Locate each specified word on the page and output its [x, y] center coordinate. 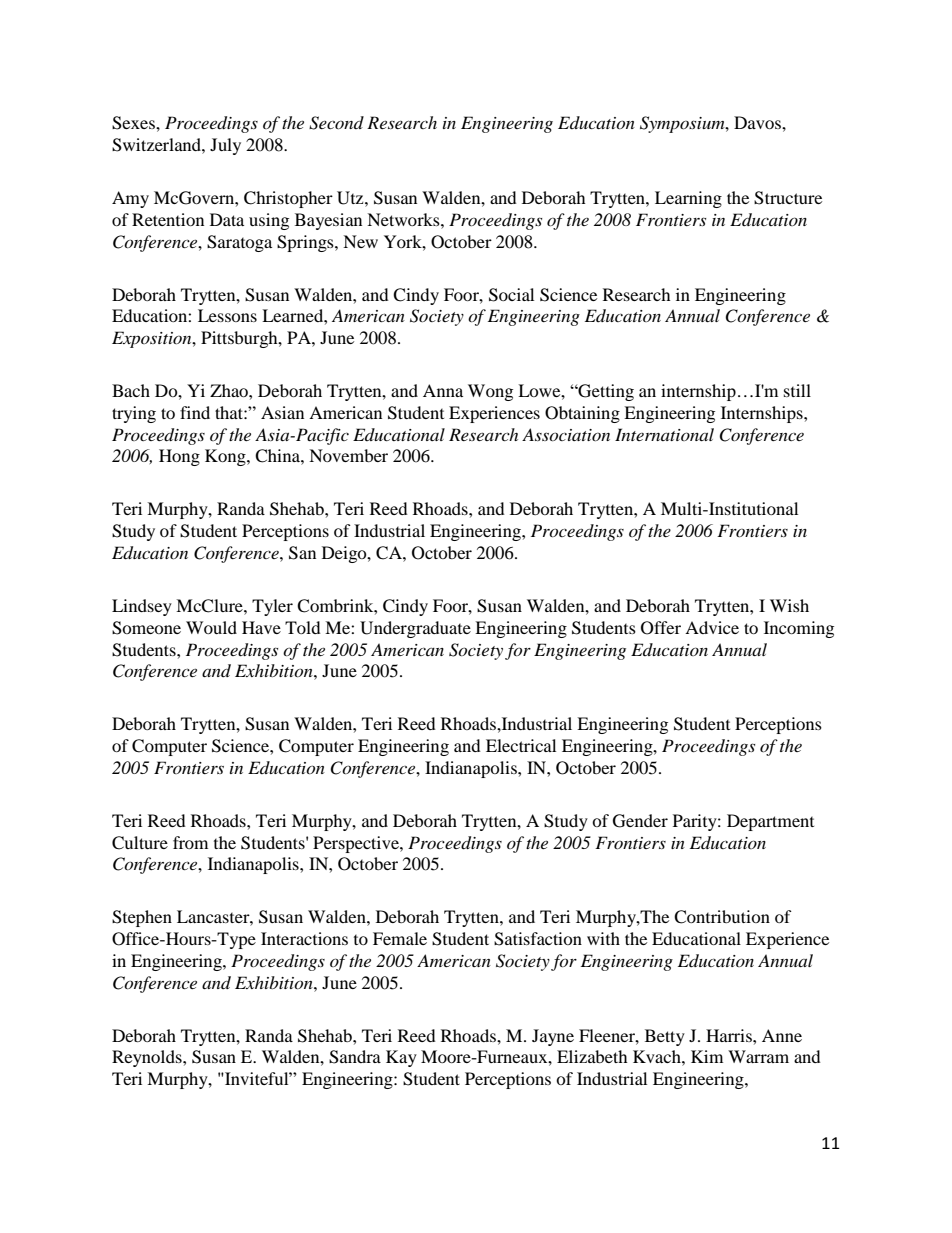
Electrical [521, 745]
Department [770, 822]
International [664, 434]
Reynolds [148, 1058]
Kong [226, 457]
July [225, 146]
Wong [490, 392]
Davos [758, 122]
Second [336, 123]
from [190, 842]
